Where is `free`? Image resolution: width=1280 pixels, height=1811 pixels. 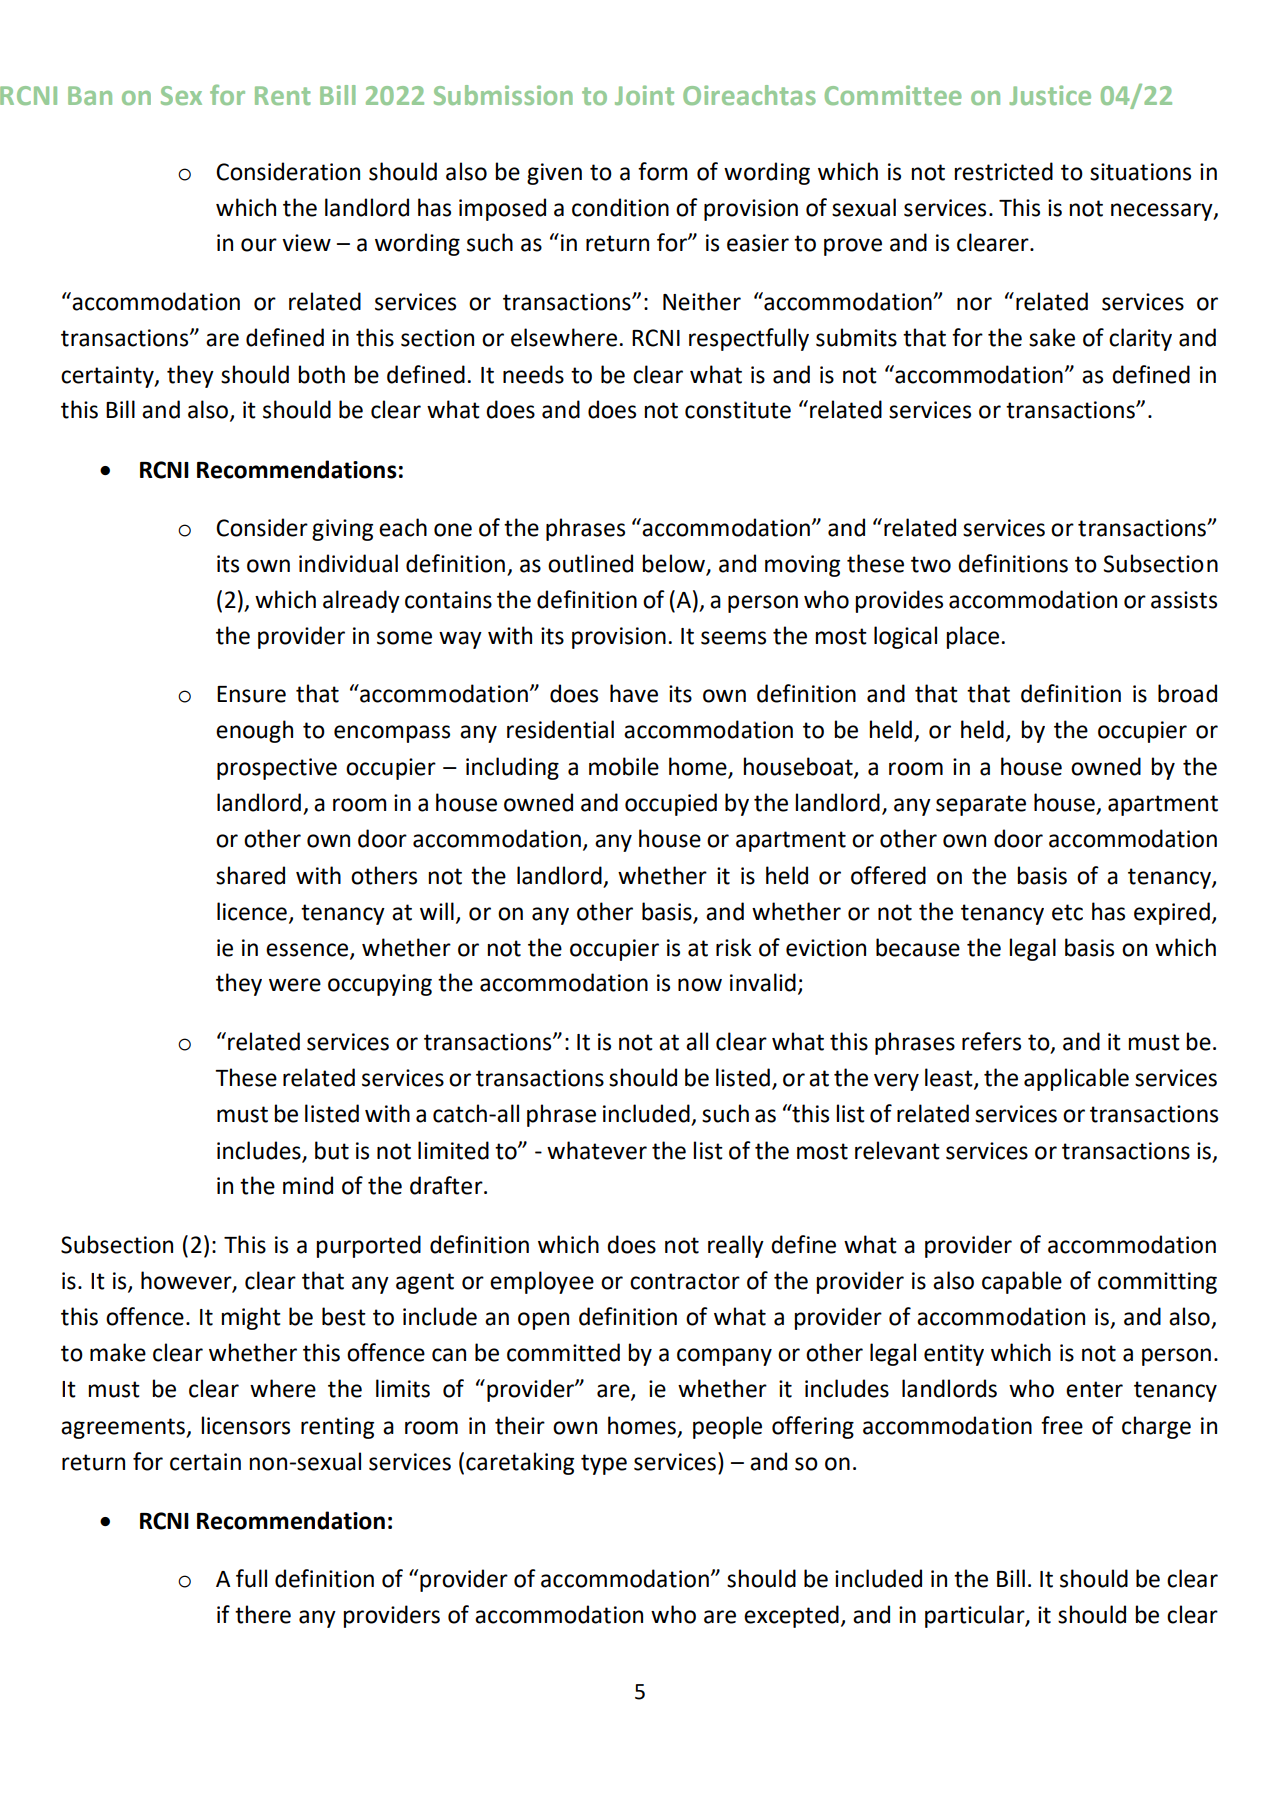 free is located at coordinates (1062, 1425).
